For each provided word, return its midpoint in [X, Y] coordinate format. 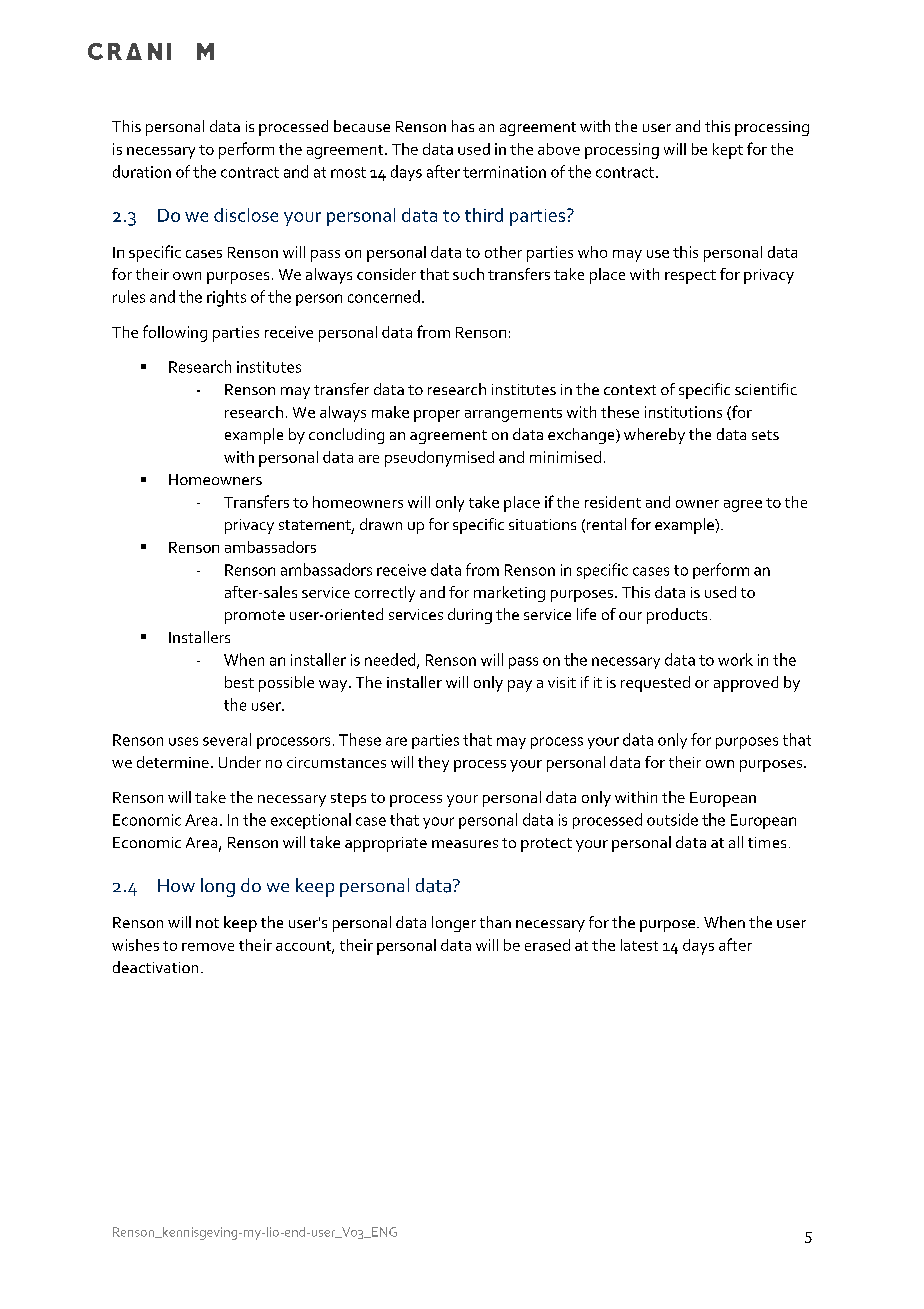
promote [255, 617]
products [677, 616]
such [468, 274]
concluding [346, 436]
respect [690, 277]
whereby [654, 436]
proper [437, 416]
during [470, 616]
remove [208, 947]
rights [226, 298]
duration [142, 171]
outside [672, 819]
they [433, 764]
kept [728, 151]
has [463, 126]
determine [173, 762]
